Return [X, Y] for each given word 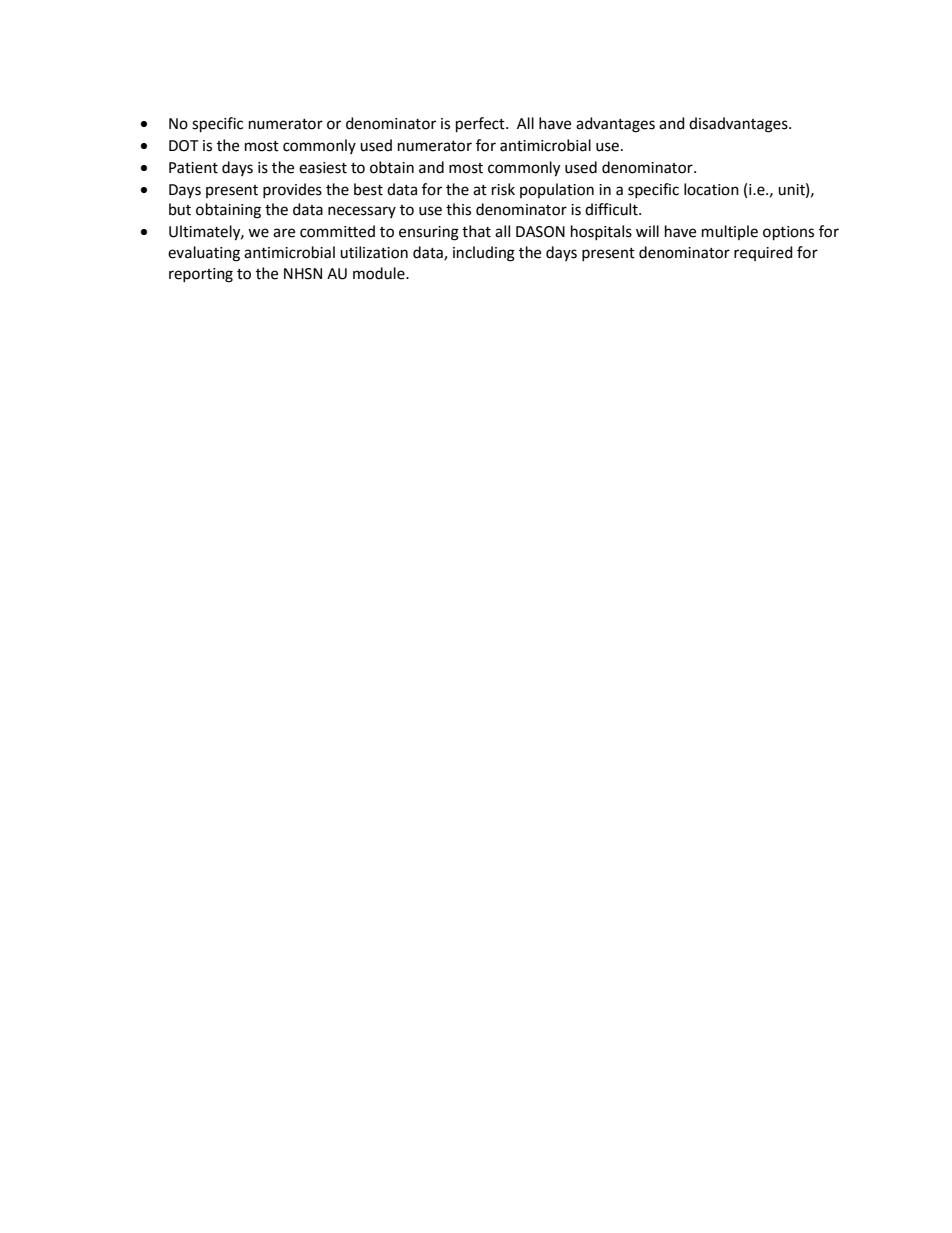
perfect [481, 125]
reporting [201, 275]
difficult [612, 209]
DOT [184, 146]
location [711, 189]
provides [292, 190]
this [458, 209]
